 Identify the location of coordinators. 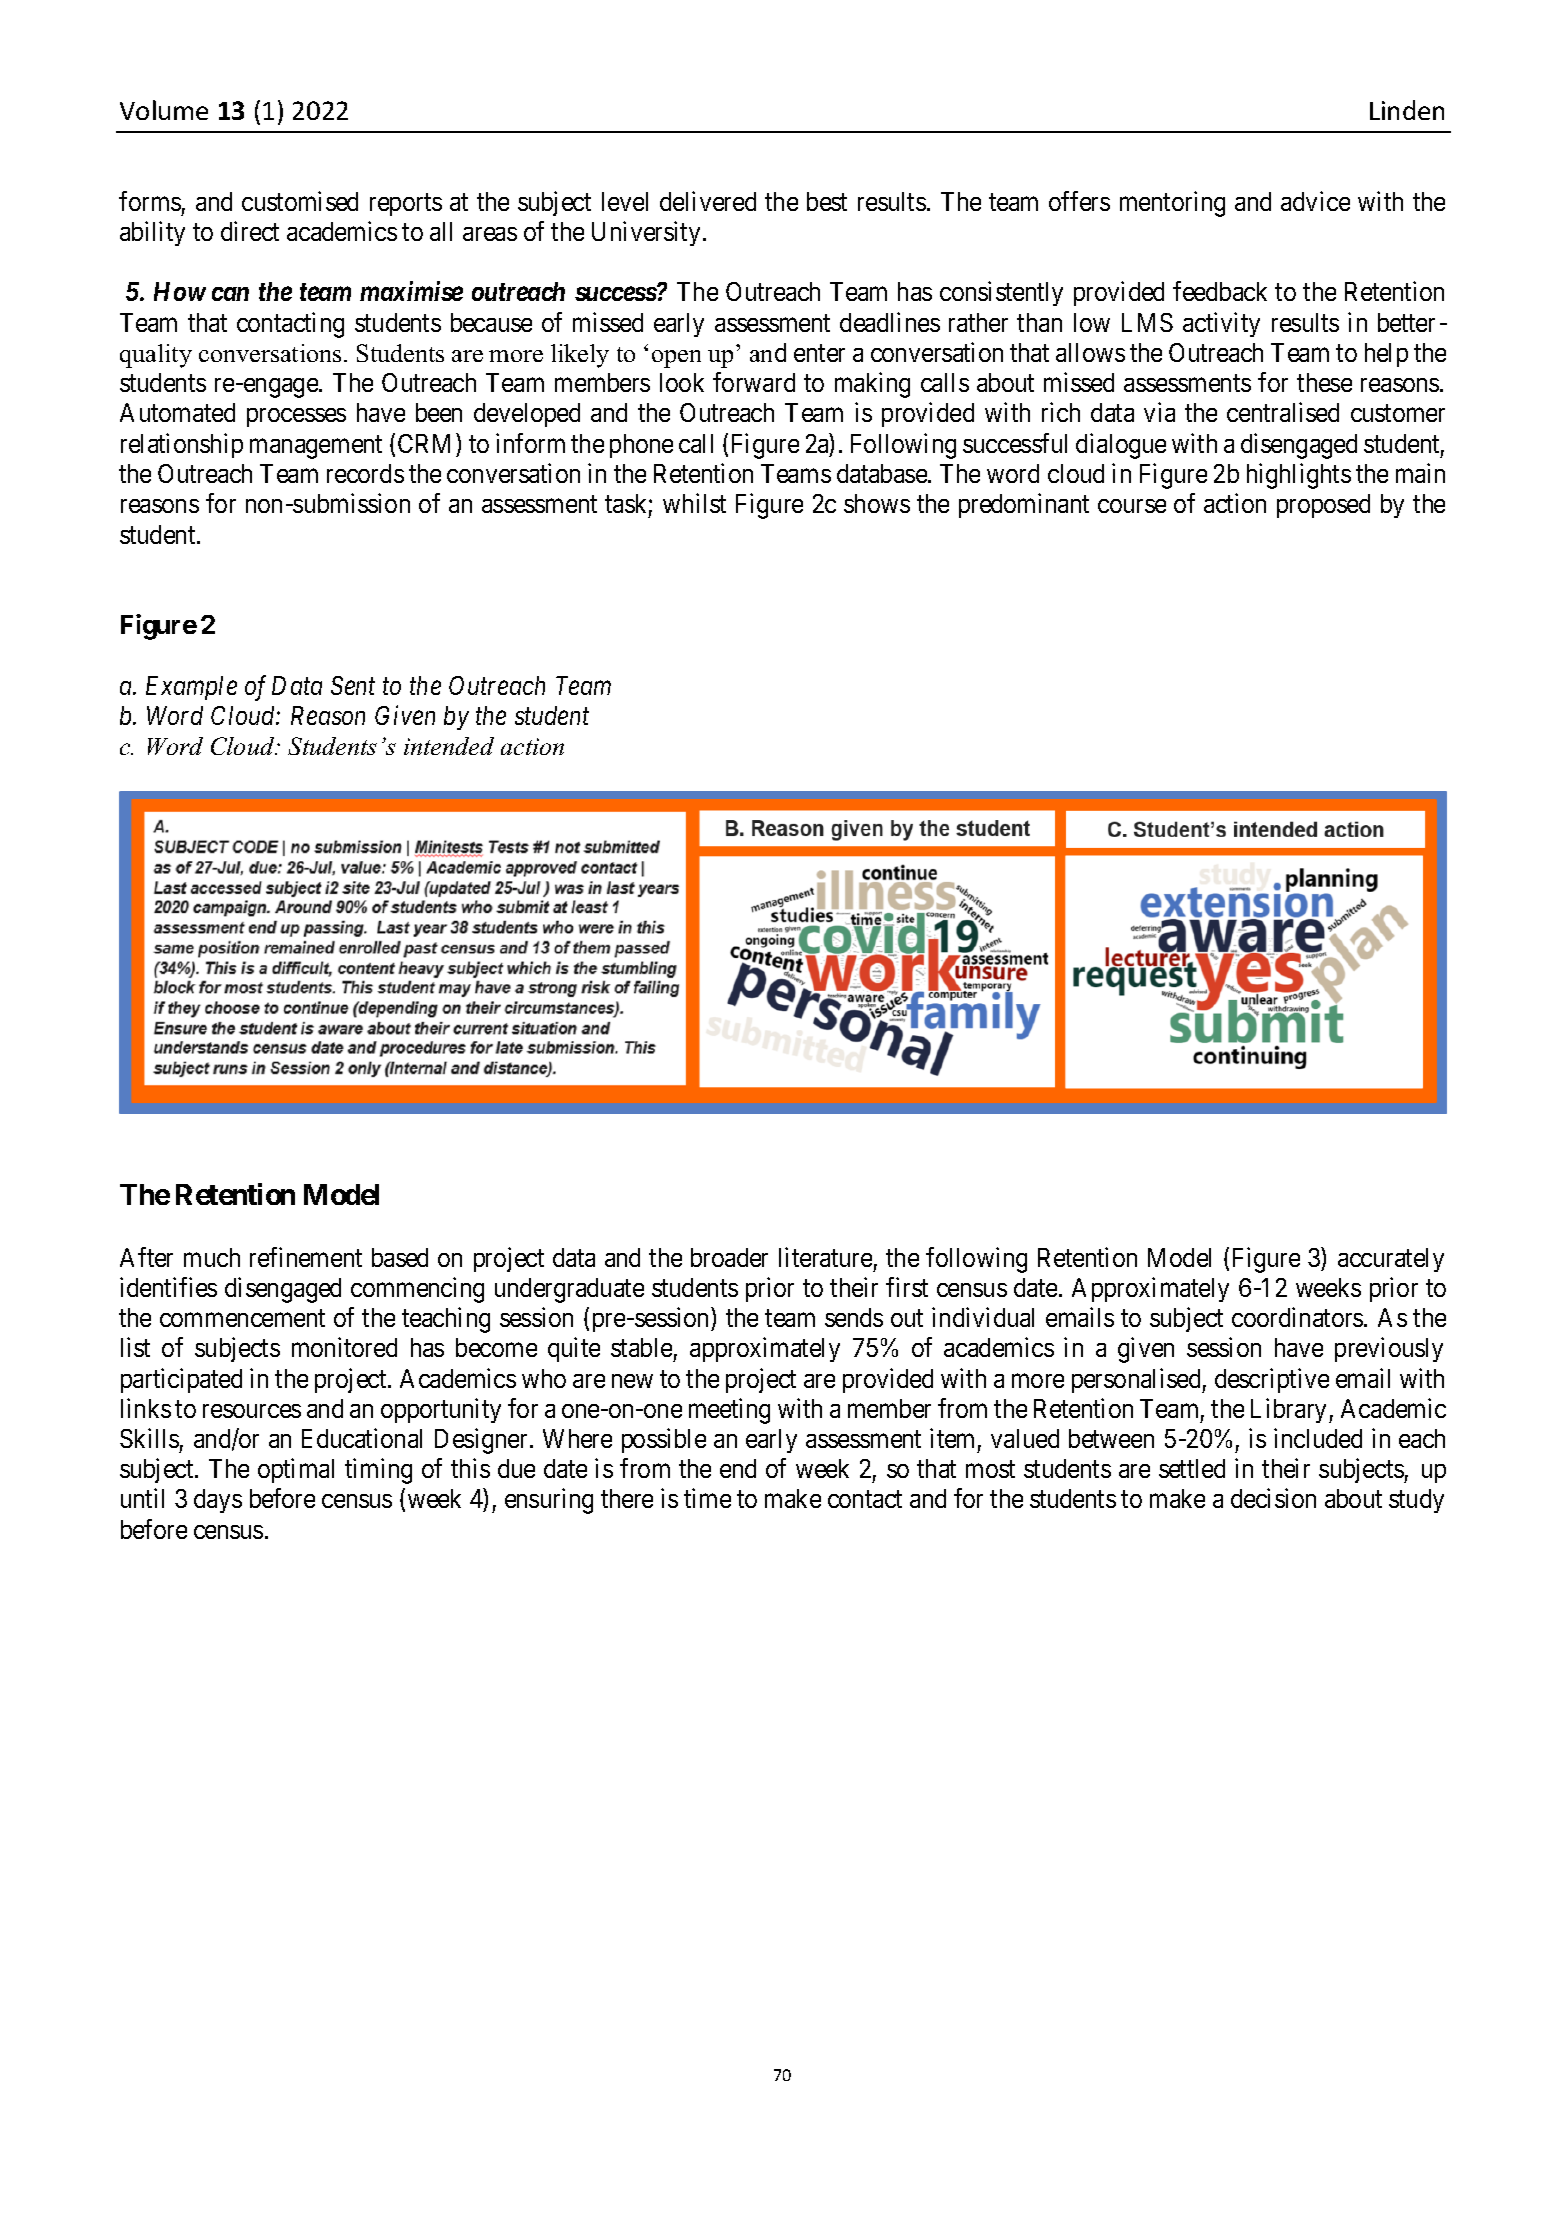
(1297, 1317).
